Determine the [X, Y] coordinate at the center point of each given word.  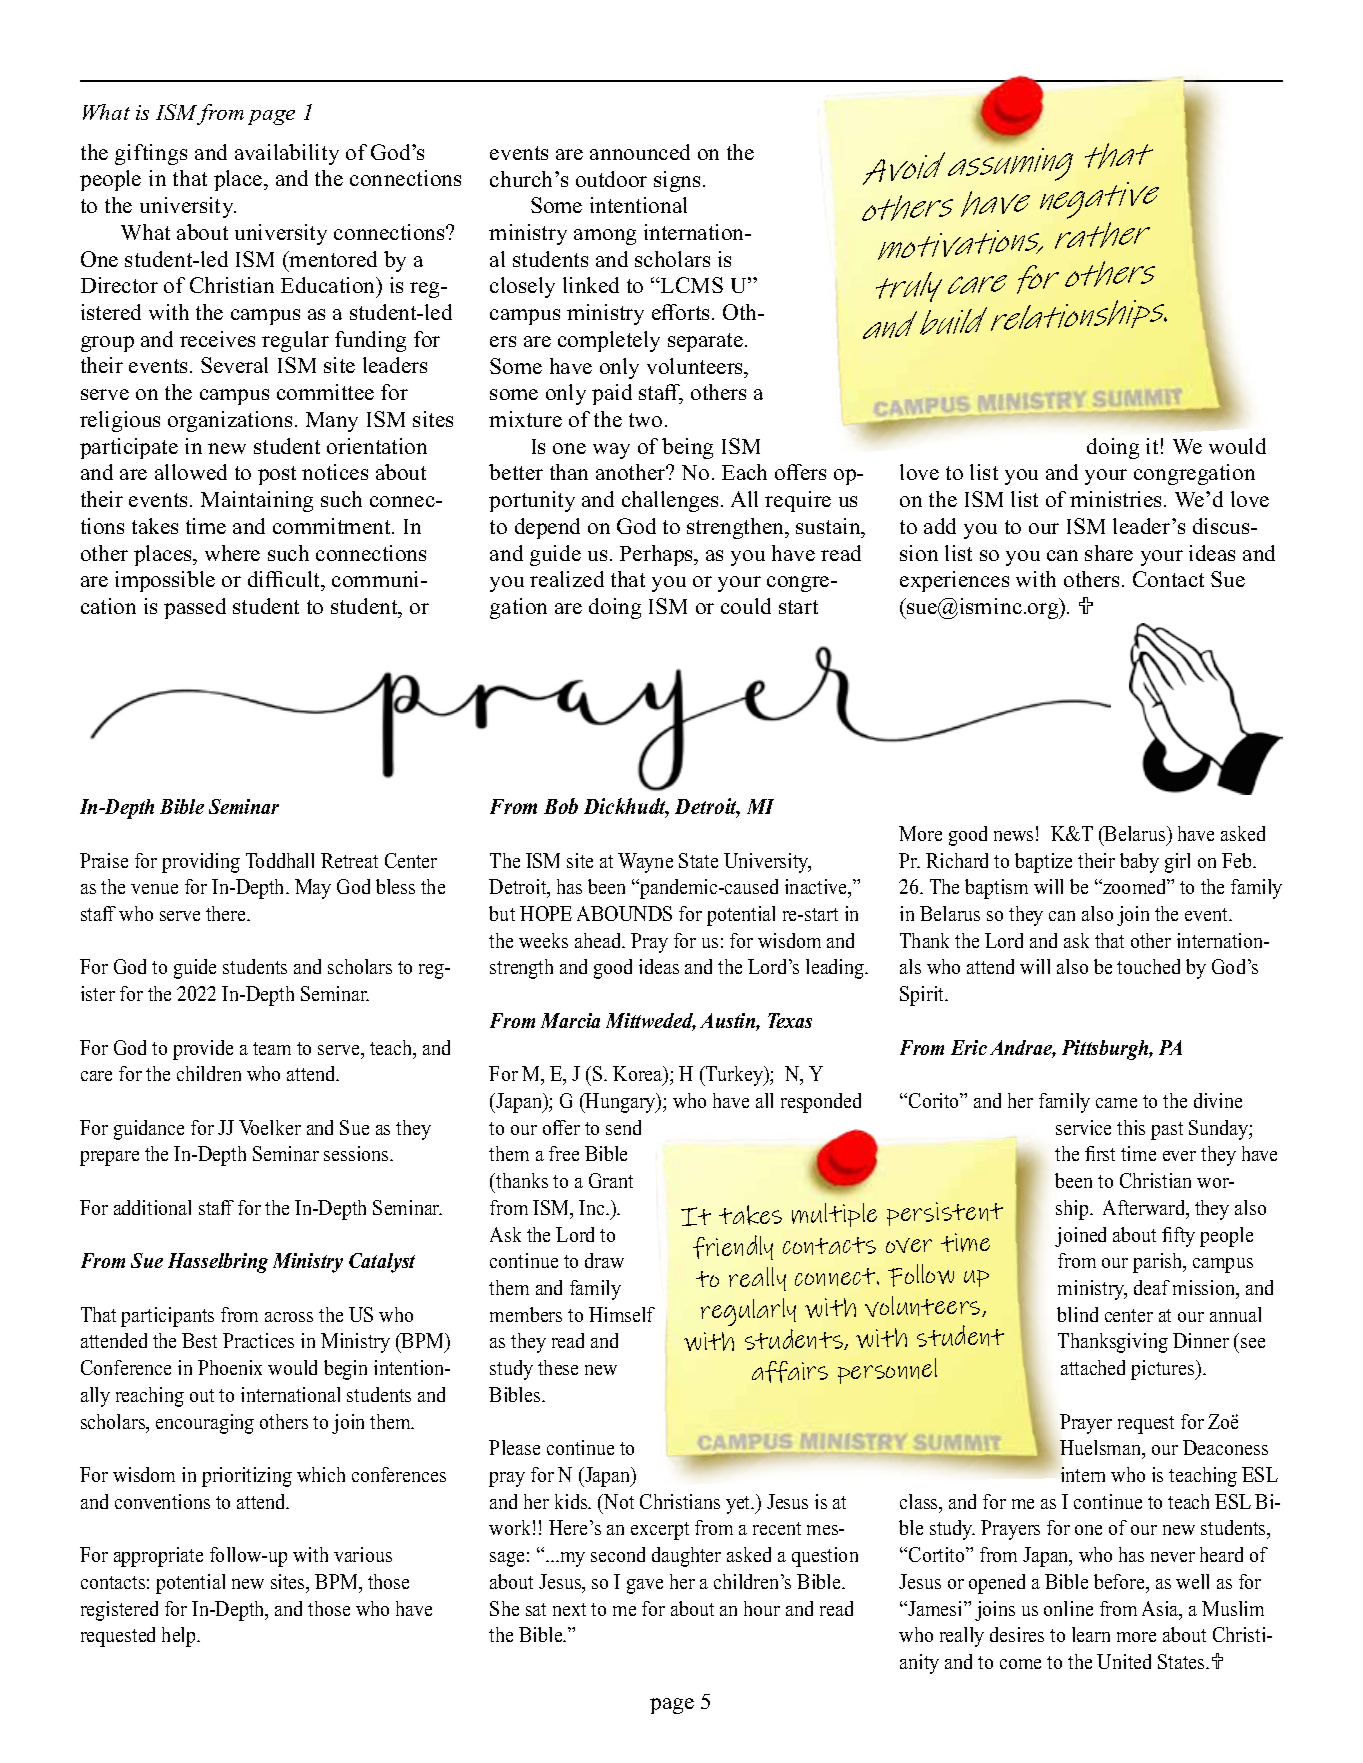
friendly [733, 1247]
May [313, 889]
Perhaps [658, 555]
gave [645, 1586]
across [289, 1317]
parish [1159, 1263]
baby [1139, 863]
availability [287, 154]
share [1109, 553]
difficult [285, 579]
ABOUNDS [624, 913]
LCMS [691, 285]
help [180, 1637]
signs [677, 181]
